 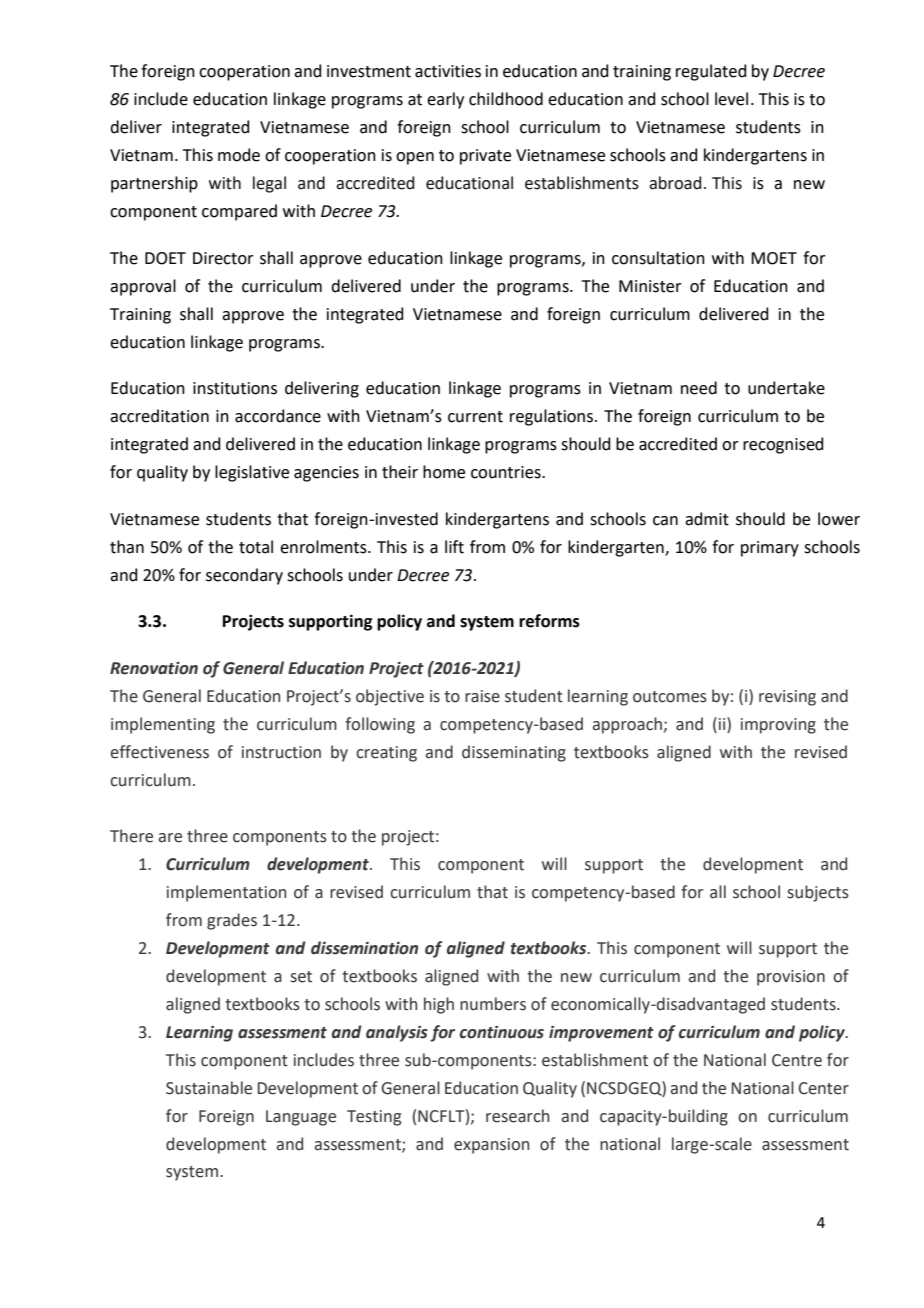 What do you see at coordinates (209, 1088) in the image?
I see `Sustainable` at bounding box center [209, 1088].
